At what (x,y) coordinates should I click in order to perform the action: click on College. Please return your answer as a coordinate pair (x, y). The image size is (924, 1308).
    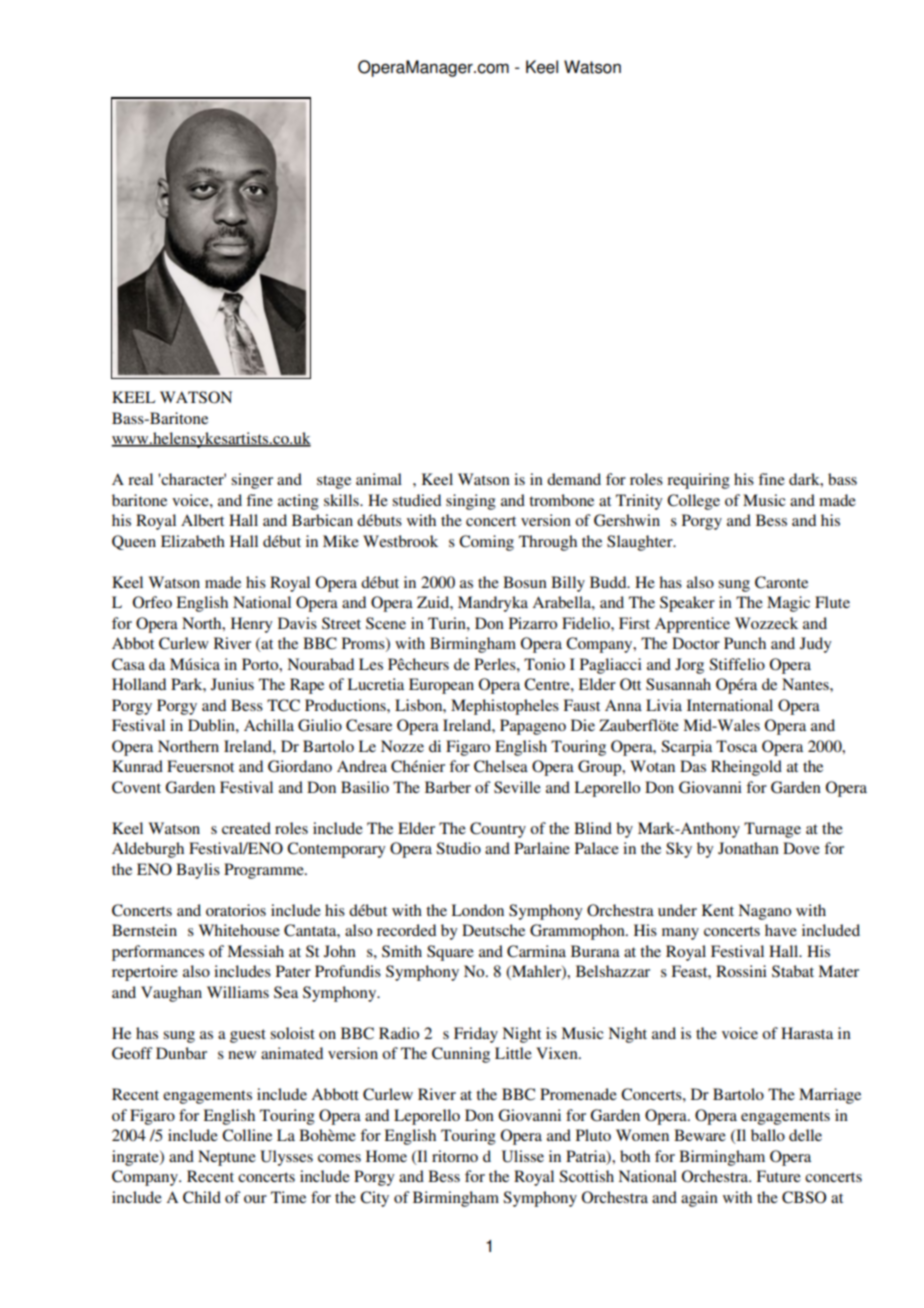
    Looking at the image, I should click on (693, 502).
